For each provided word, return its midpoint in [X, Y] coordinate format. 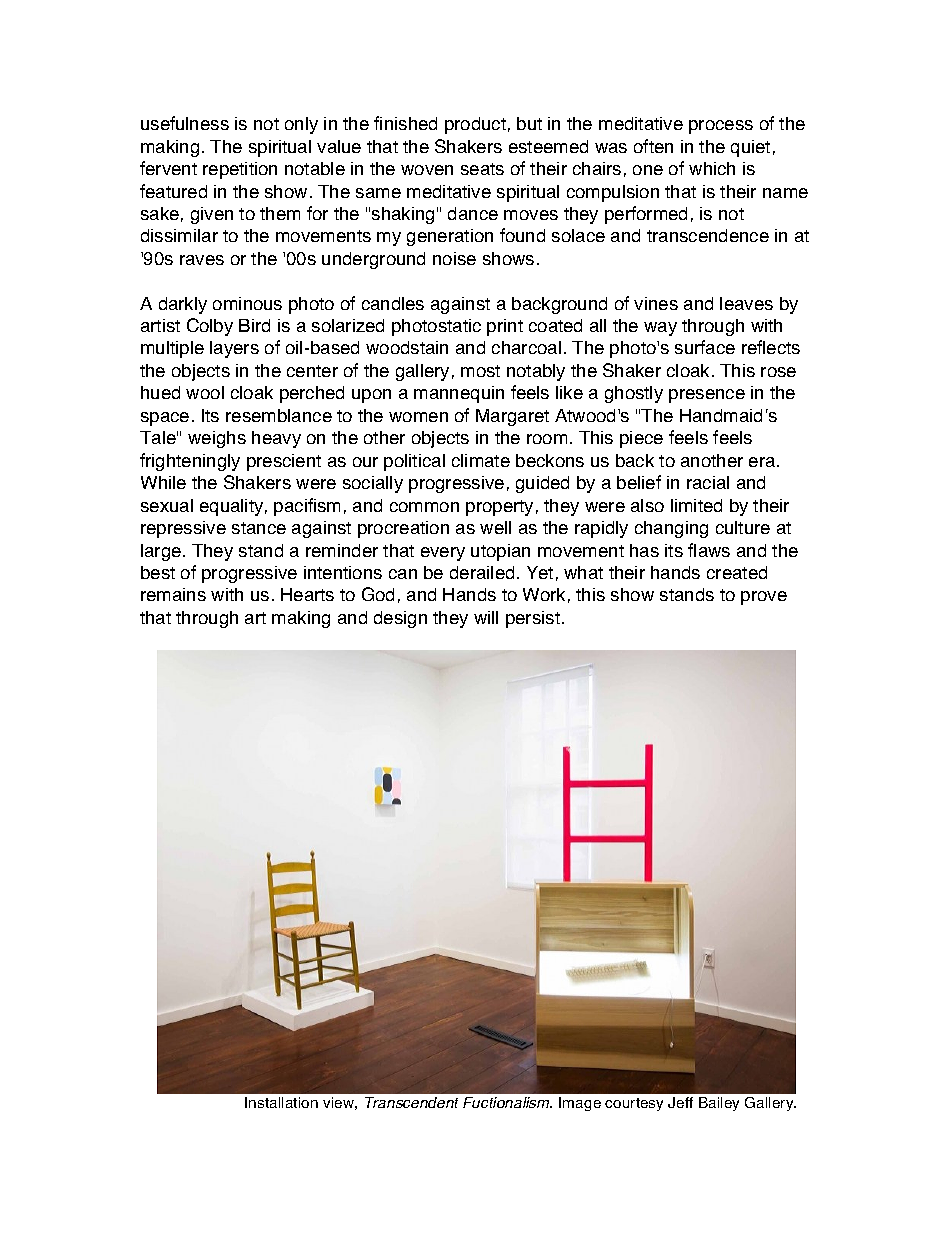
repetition [240, 170]
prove [764, 598]
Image [580, 1104]
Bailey [719, 1104]
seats [482, 169]
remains [173, 594]
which [712, 168]
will [486, 617]
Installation [281, 1102]
